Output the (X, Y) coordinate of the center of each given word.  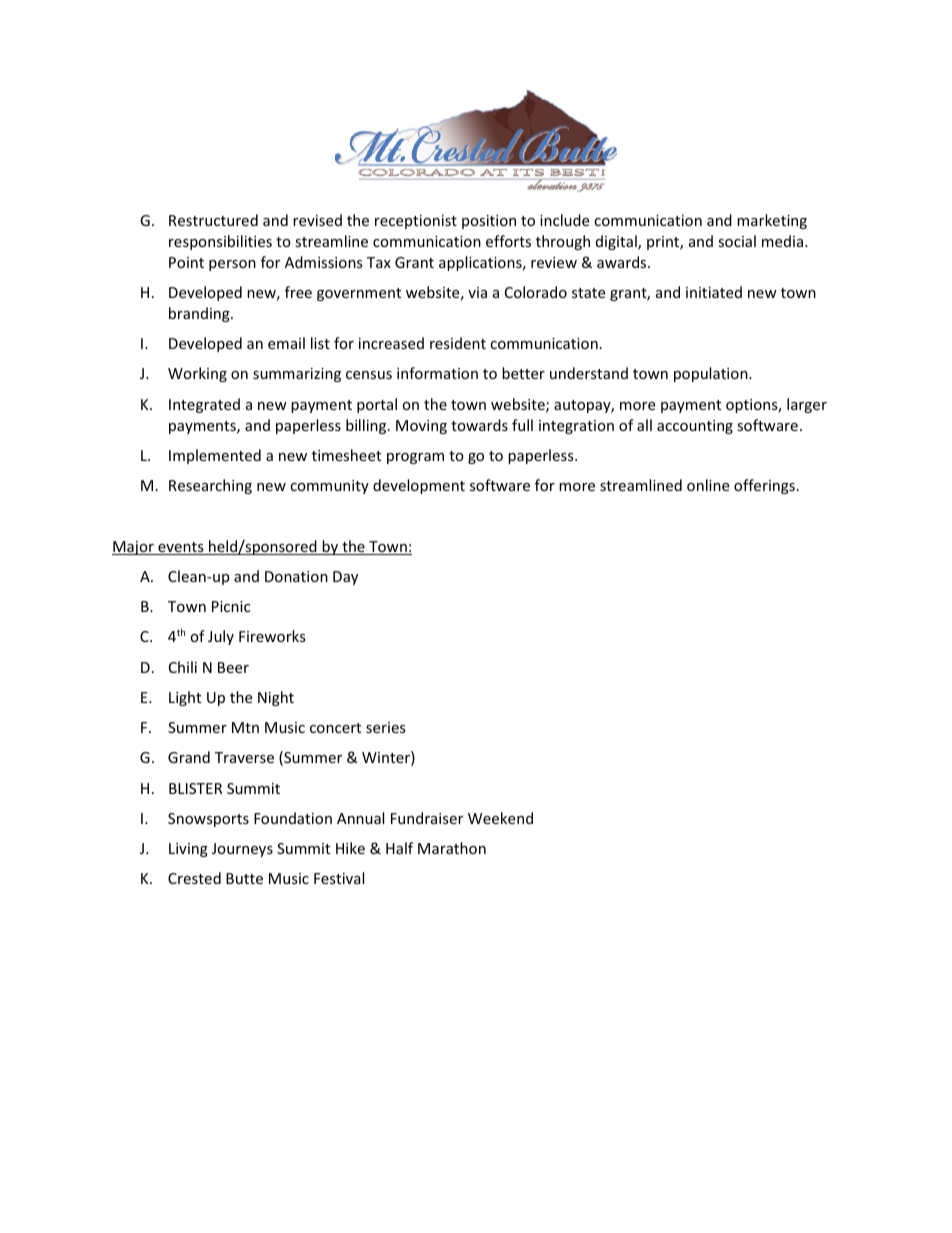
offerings (764, 486)
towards (479, 425)
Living (188, 850)
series (386, 727)
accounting (695, 427)
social (737, 241)
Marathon (452, 848)
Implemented (215, 456)
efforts (508, 241)
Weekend (500, 818)
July (221, 637)
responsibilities (220, 242)
